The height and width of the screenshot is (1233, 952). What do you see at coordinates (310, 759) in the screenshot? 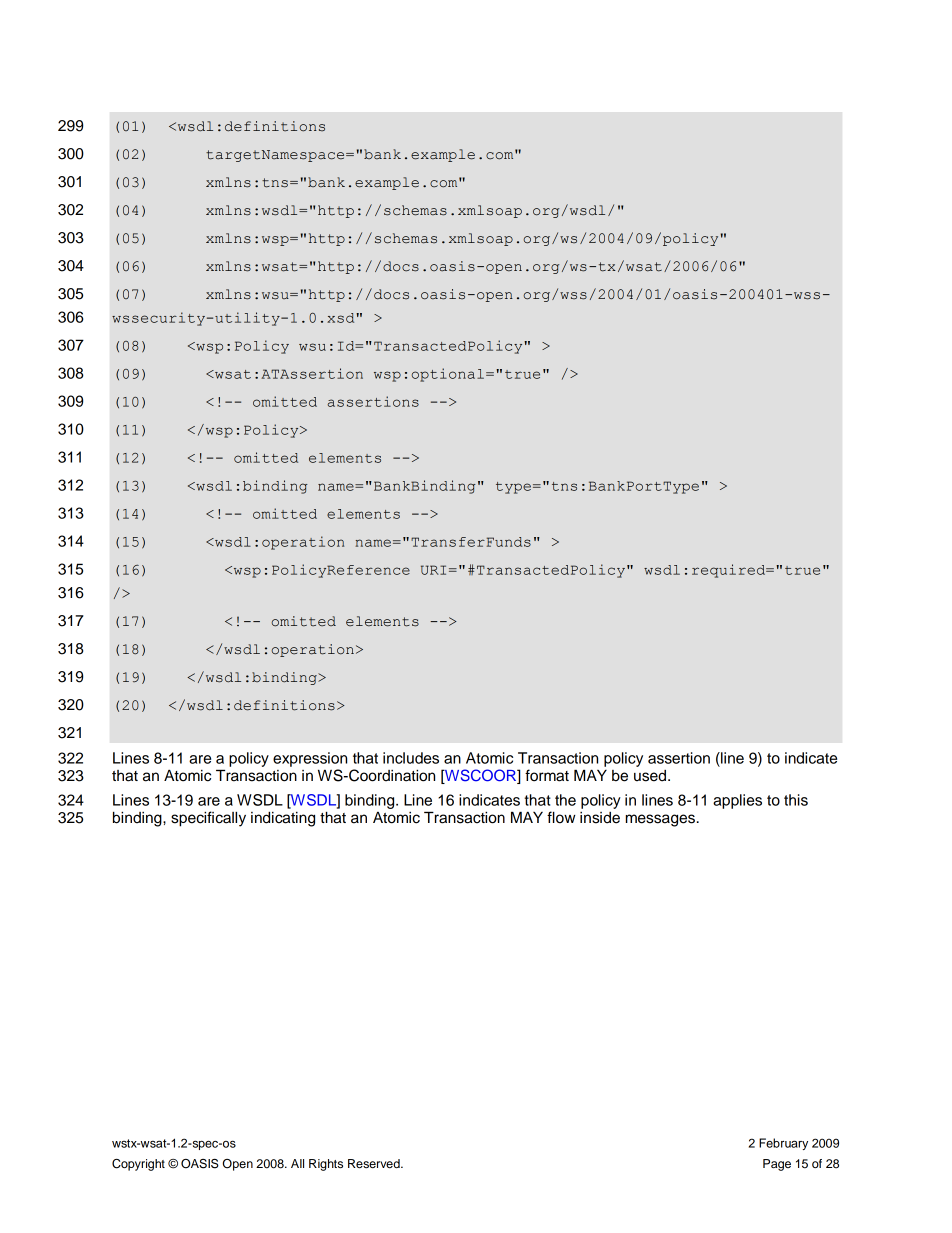
I see `expression` at bounding box center [310, 759].
